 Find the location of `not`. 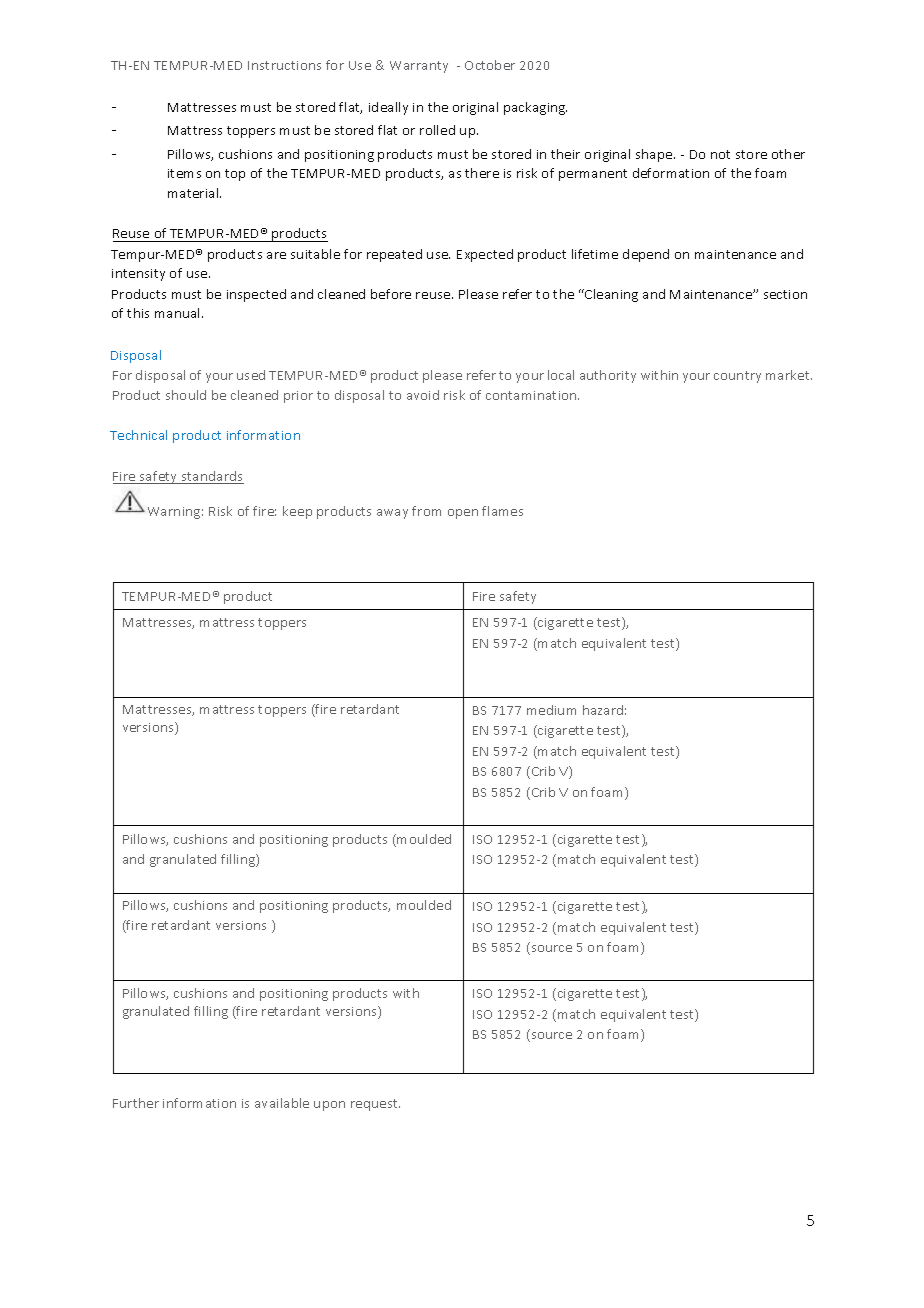

not is located at coordinates (720, 154).
